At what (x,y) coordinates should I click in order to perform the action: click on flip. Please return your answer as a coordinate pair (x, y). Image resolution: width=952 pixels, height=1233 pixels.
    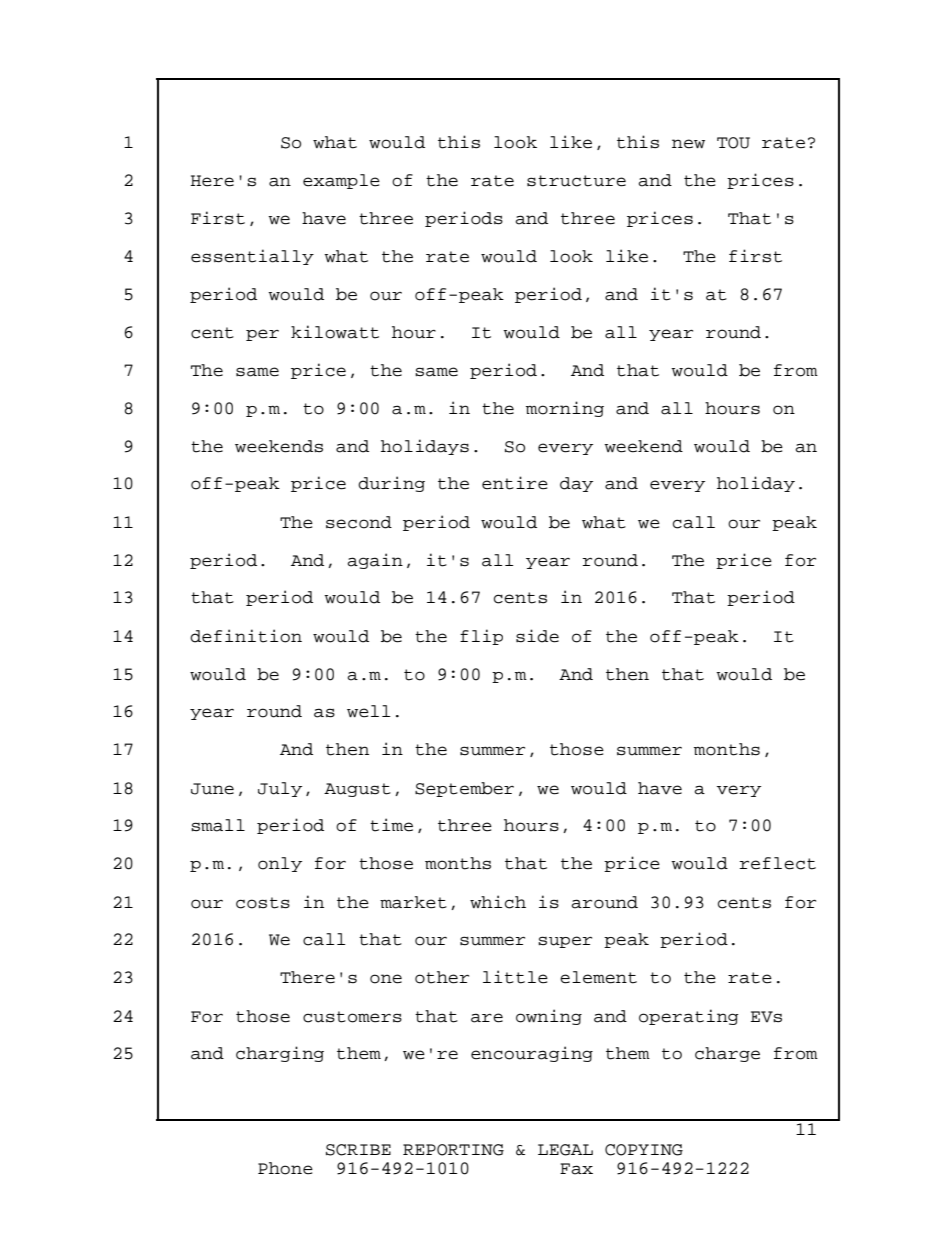
    Looking at the image, I should click on (481, 637).
